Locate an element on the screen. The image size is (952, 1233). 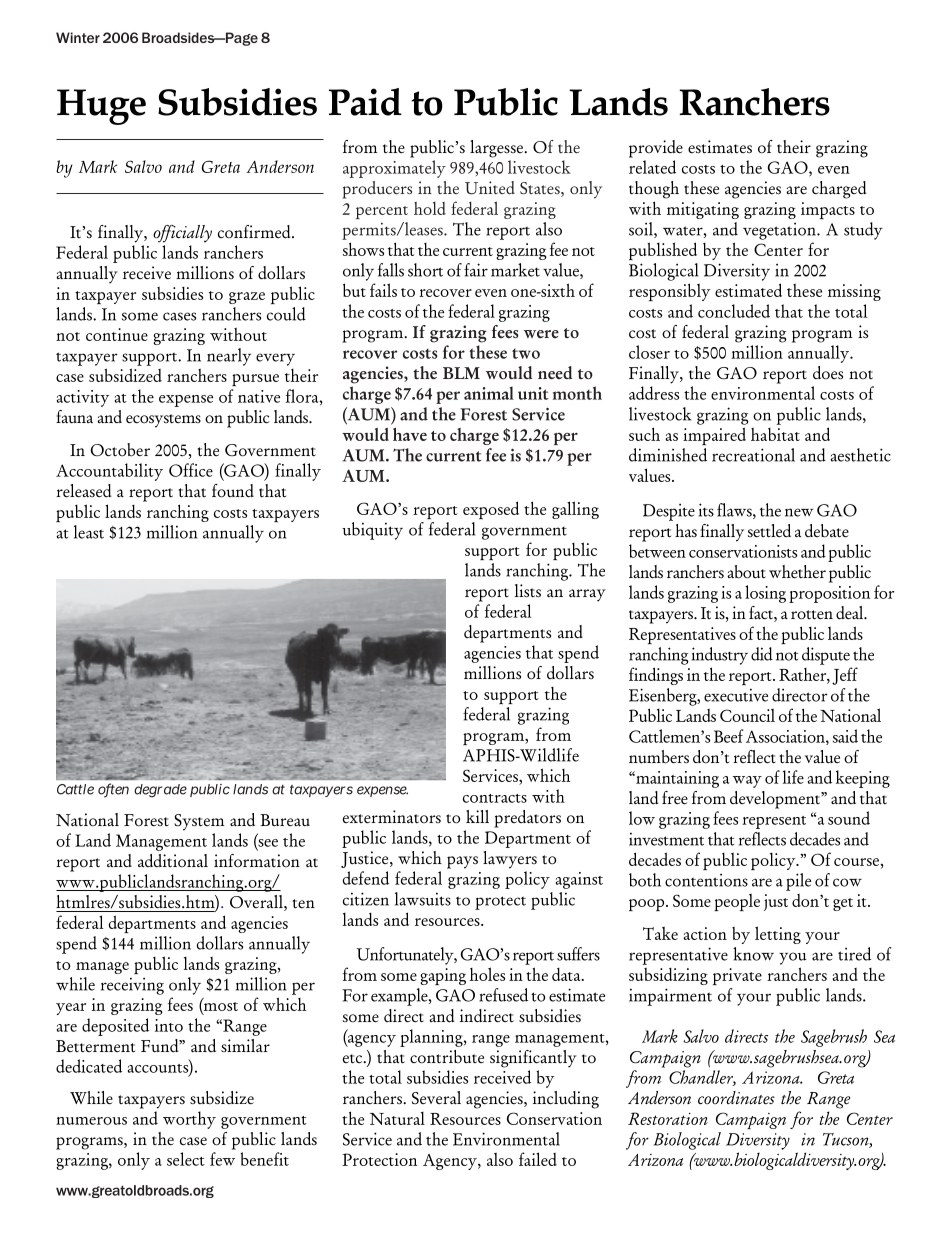
concluded is located at coordinates (734, 311).
